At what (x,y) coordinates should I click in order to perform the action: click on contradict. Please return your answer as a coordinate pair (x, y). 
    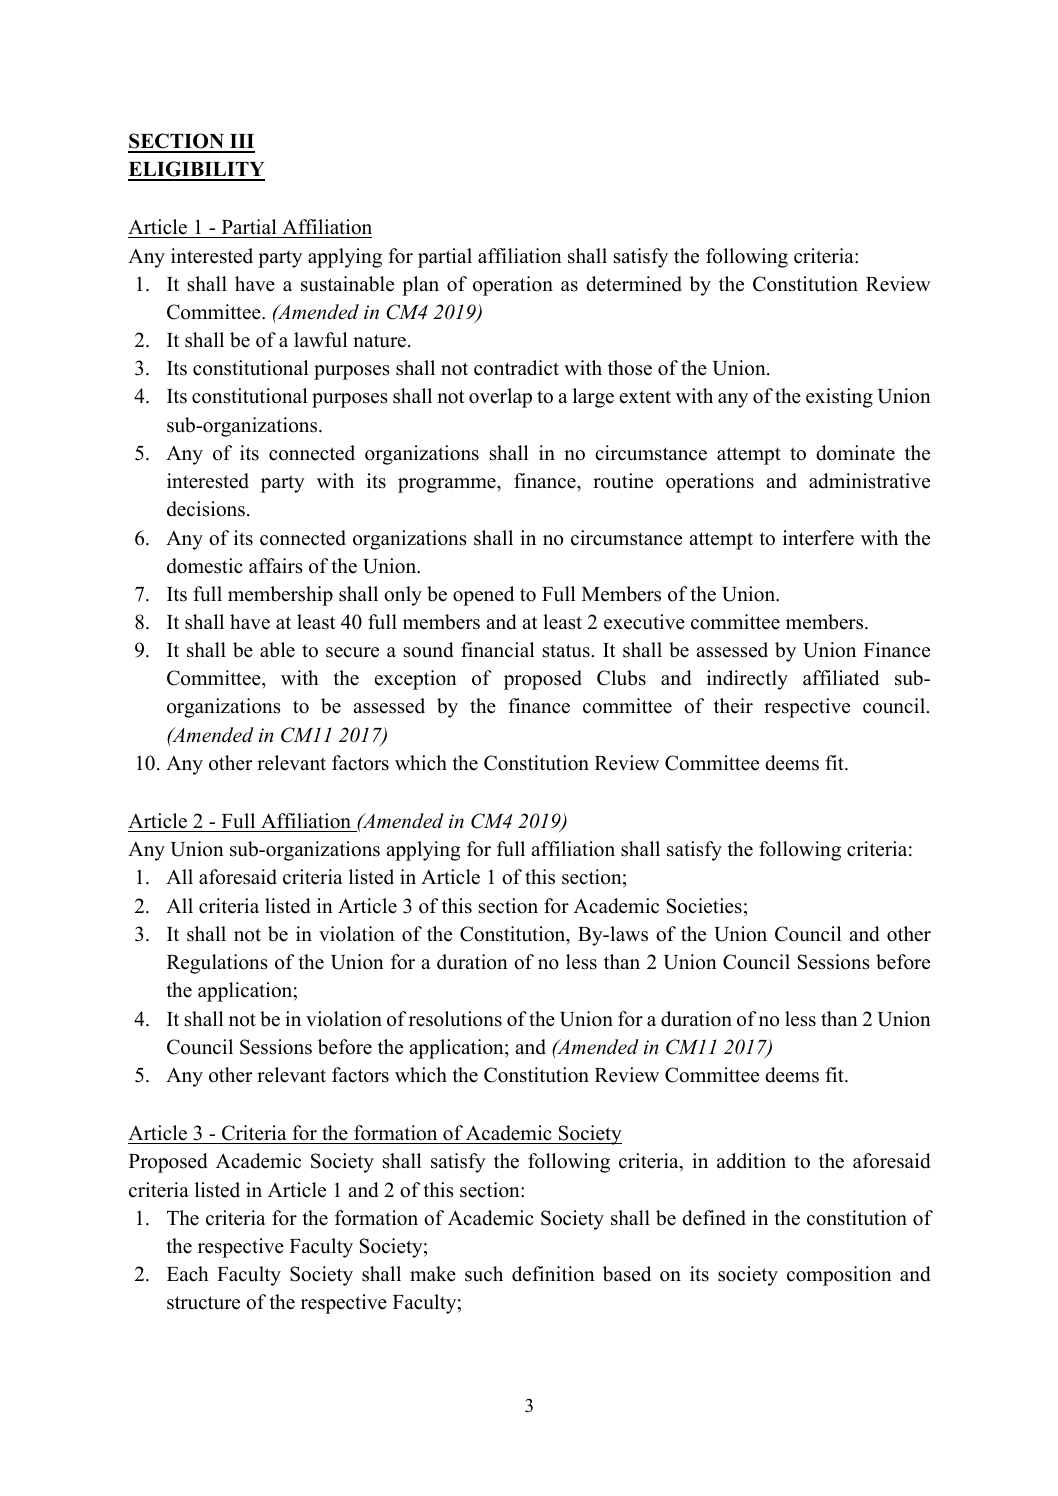
    Looking at the image, I should click on (516, 368).
